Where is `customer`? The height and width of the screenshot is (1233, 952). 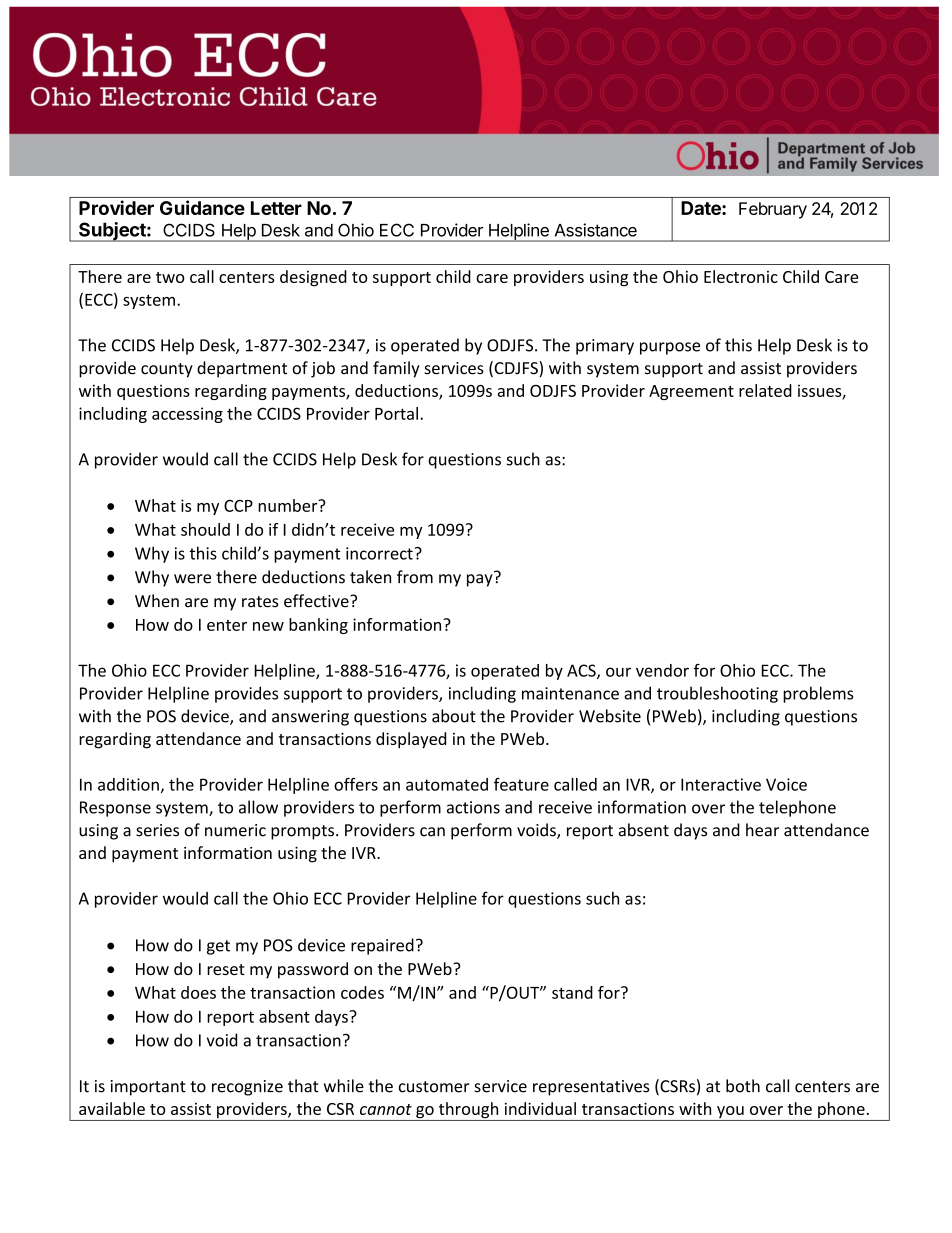
customer is located at coordinates (434, 1087).
